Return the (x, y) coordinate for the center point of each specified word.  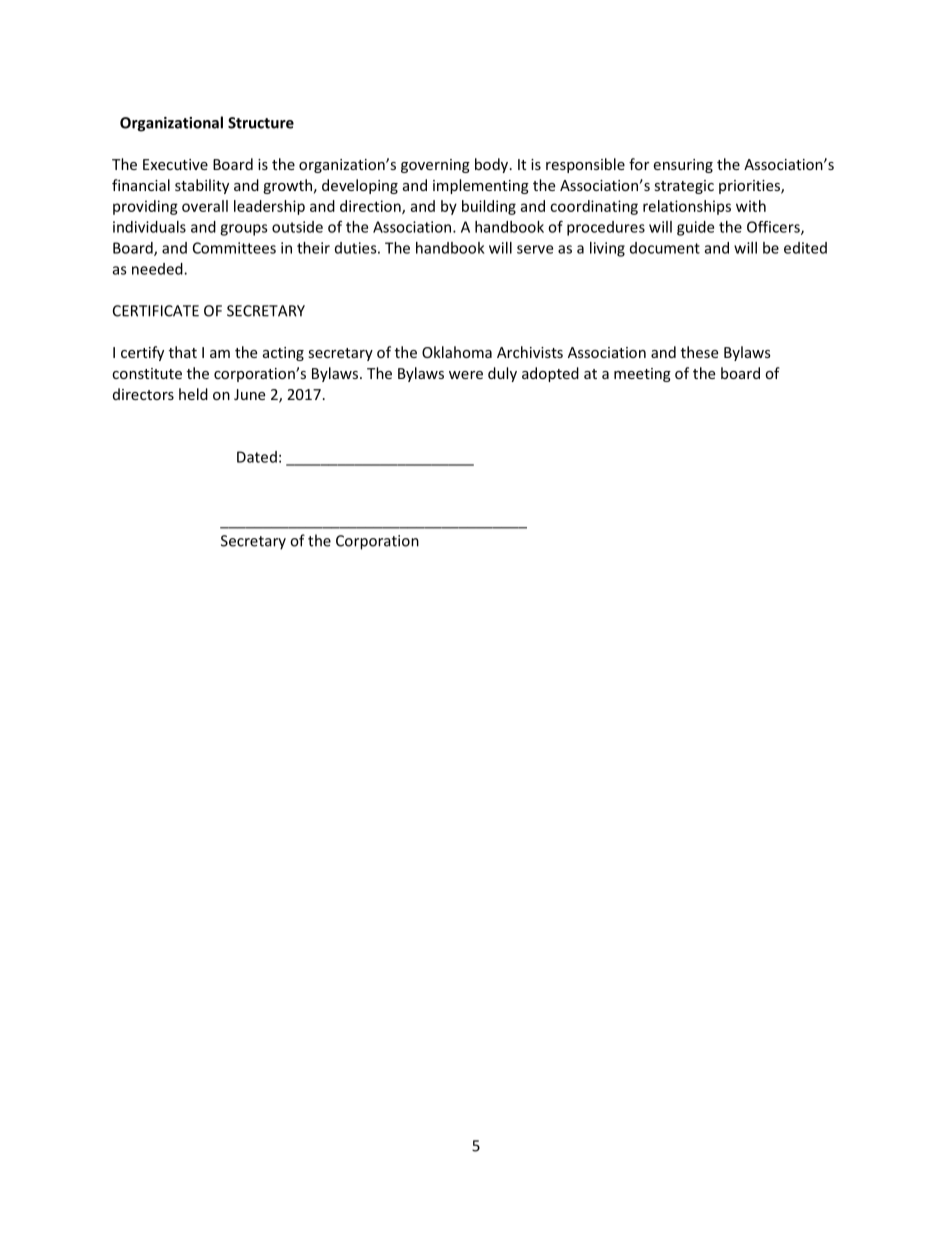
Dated (257, 457)
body (493, 165)
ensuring (683, 166)
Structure (261, 123)
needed (158, 269)
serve (535, 249)
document (665, 248)
